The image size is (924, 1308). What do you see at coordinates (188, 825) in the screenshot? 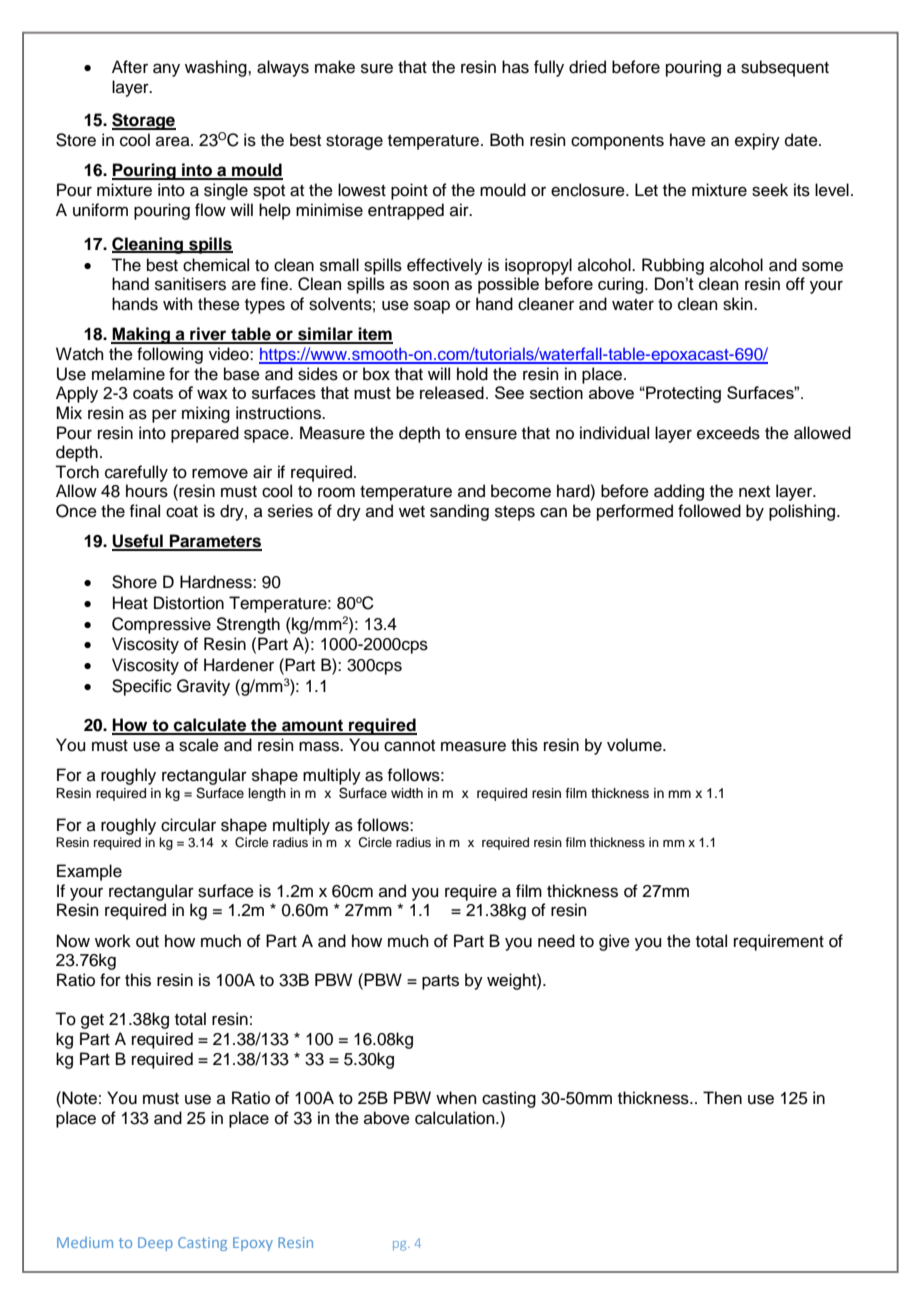
I see `circular` at bounding box center [188, 825].
